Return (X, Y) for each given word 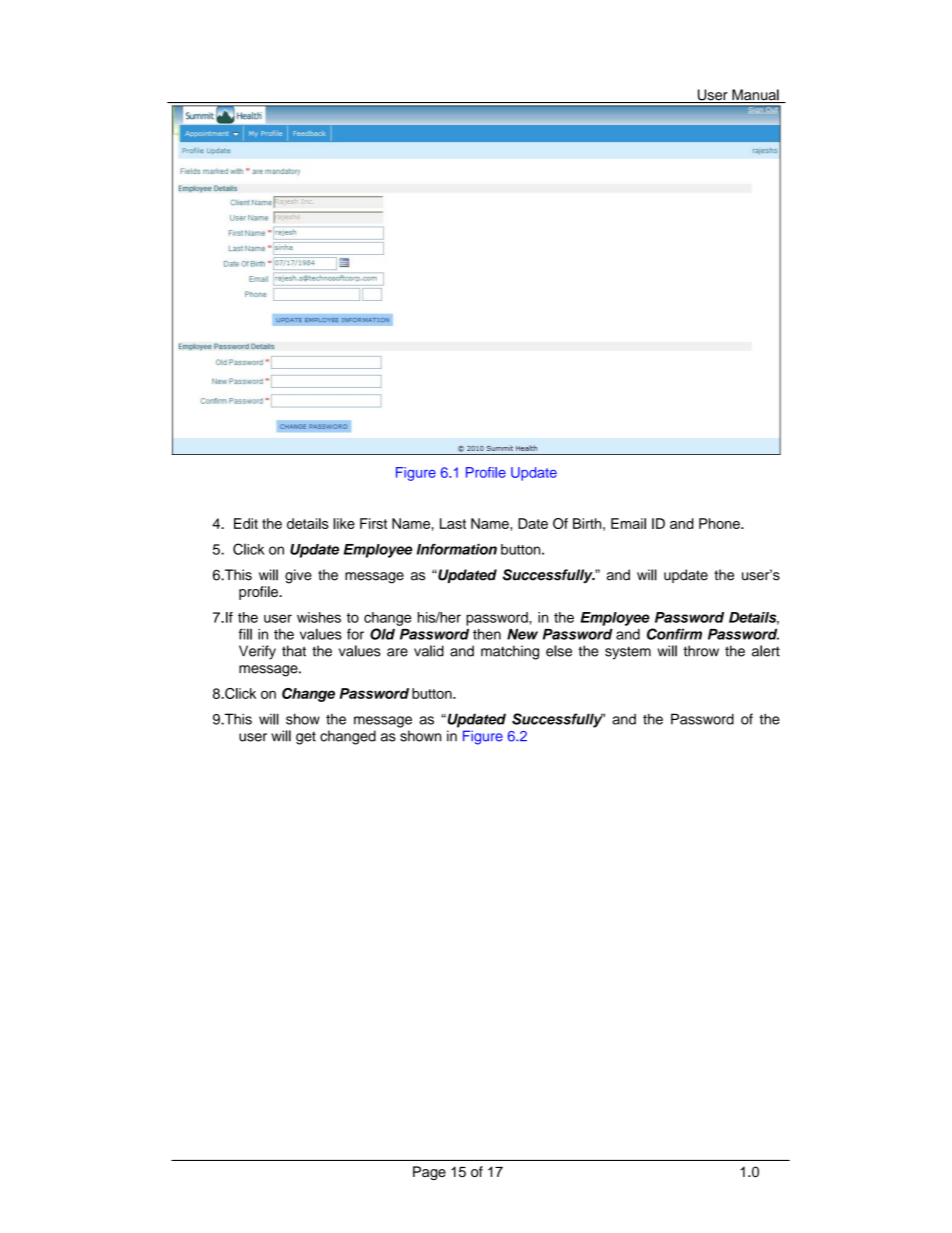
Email (628, 523)
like (344, 523)
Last (453, 523)
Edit (246, 523)
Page (429, 1173)
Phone (720, 523)
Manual (755, 96)
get (306, 738)
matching (510, 652)
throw (701, 651)
